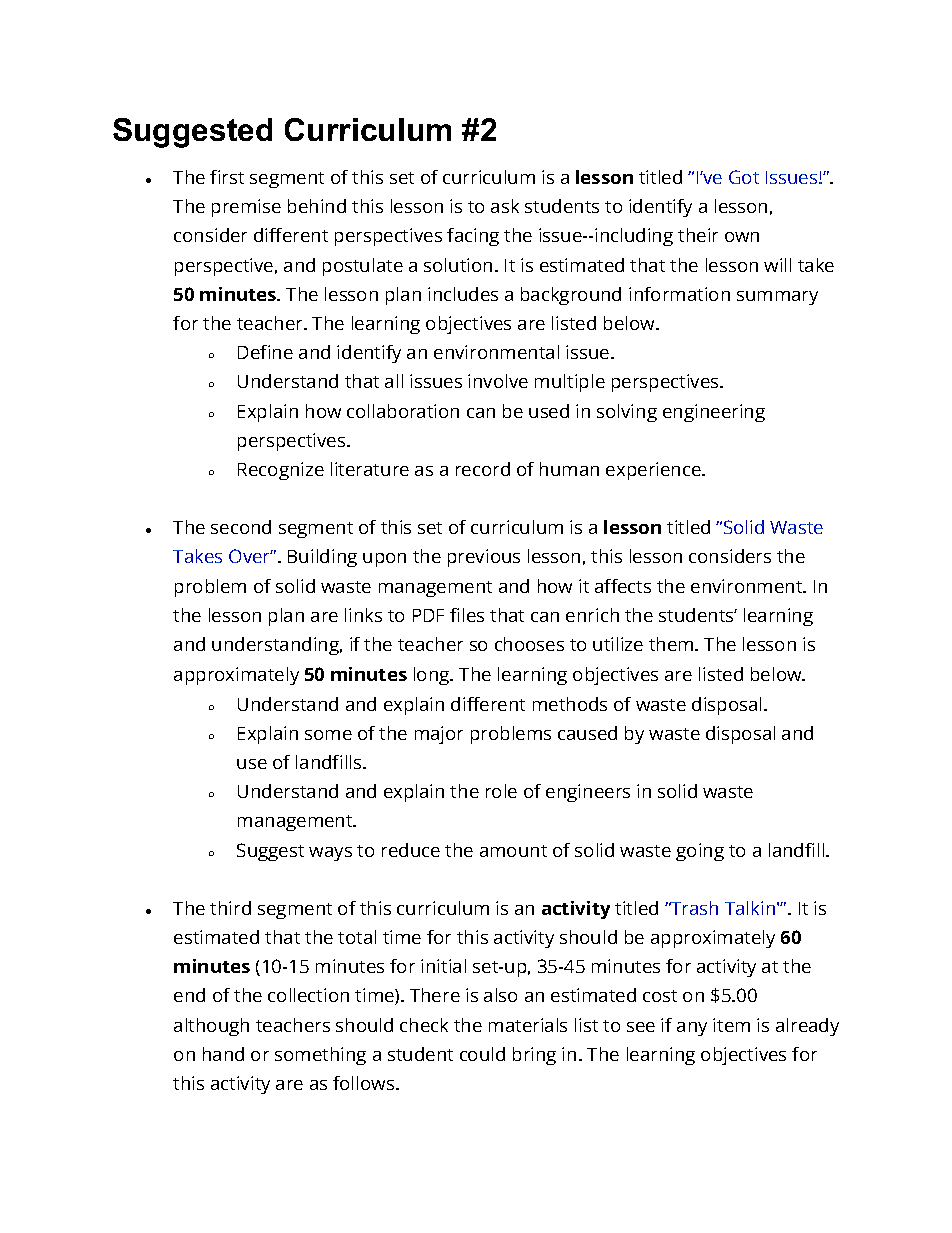 This image has width=952, height=1233. I want to click on amount, so click(513, 851).
